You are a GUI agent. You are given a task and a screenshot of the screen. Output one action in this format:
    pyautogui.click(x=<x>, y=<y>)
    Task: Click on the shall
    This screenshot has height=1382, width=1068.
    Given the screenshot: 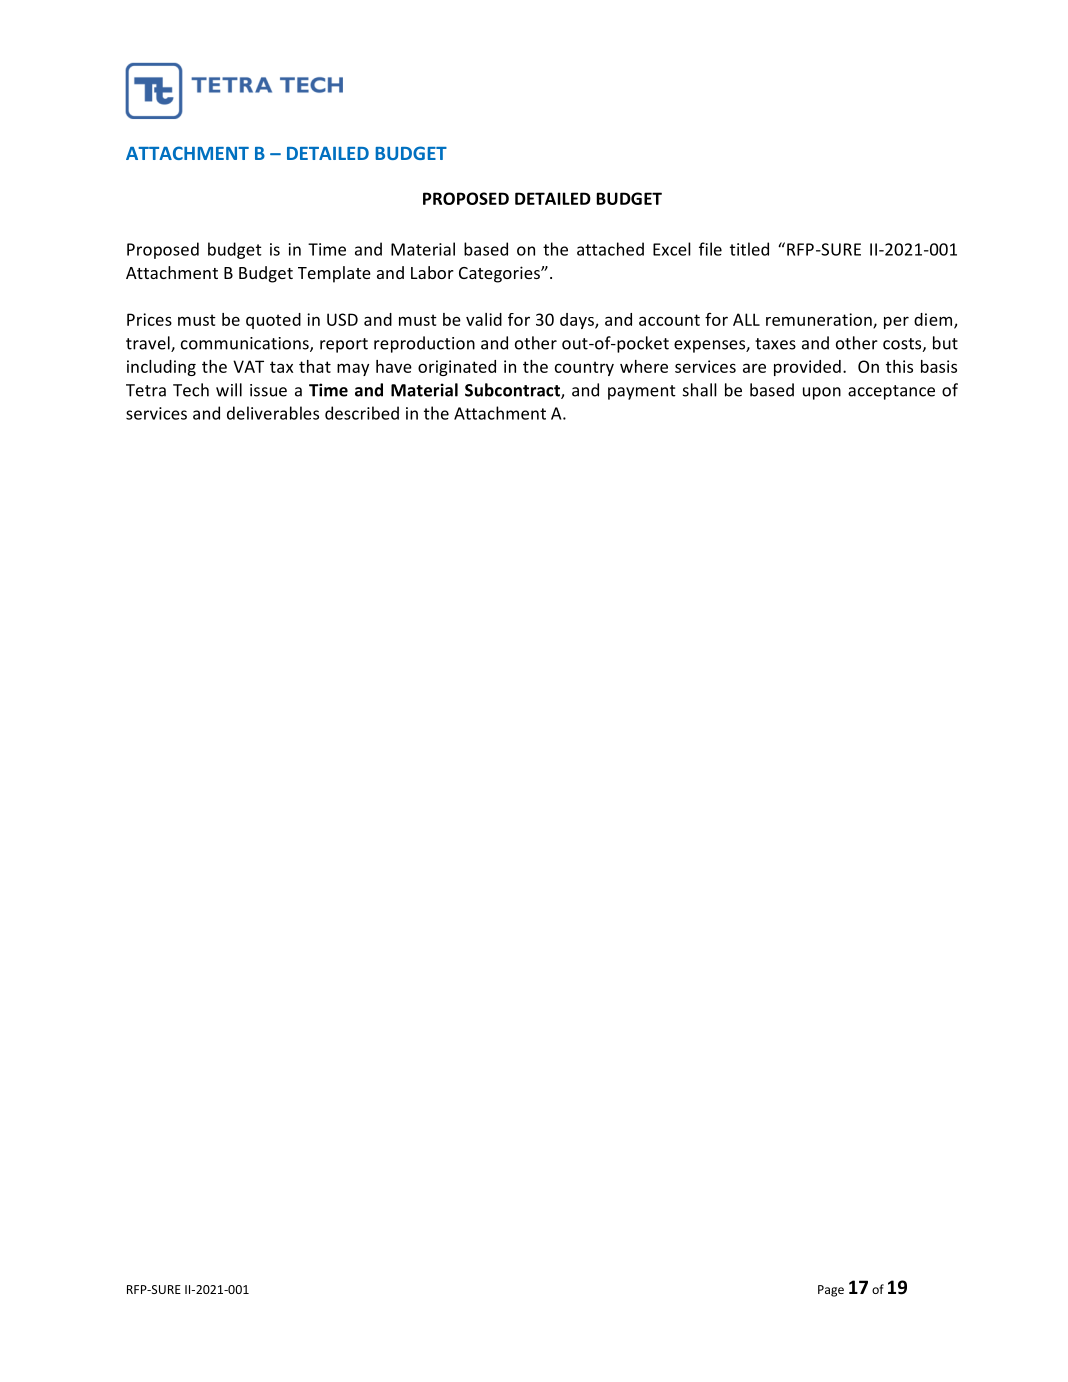 What is the action you would take?
    pyautogui.click(x=700, y=390)
